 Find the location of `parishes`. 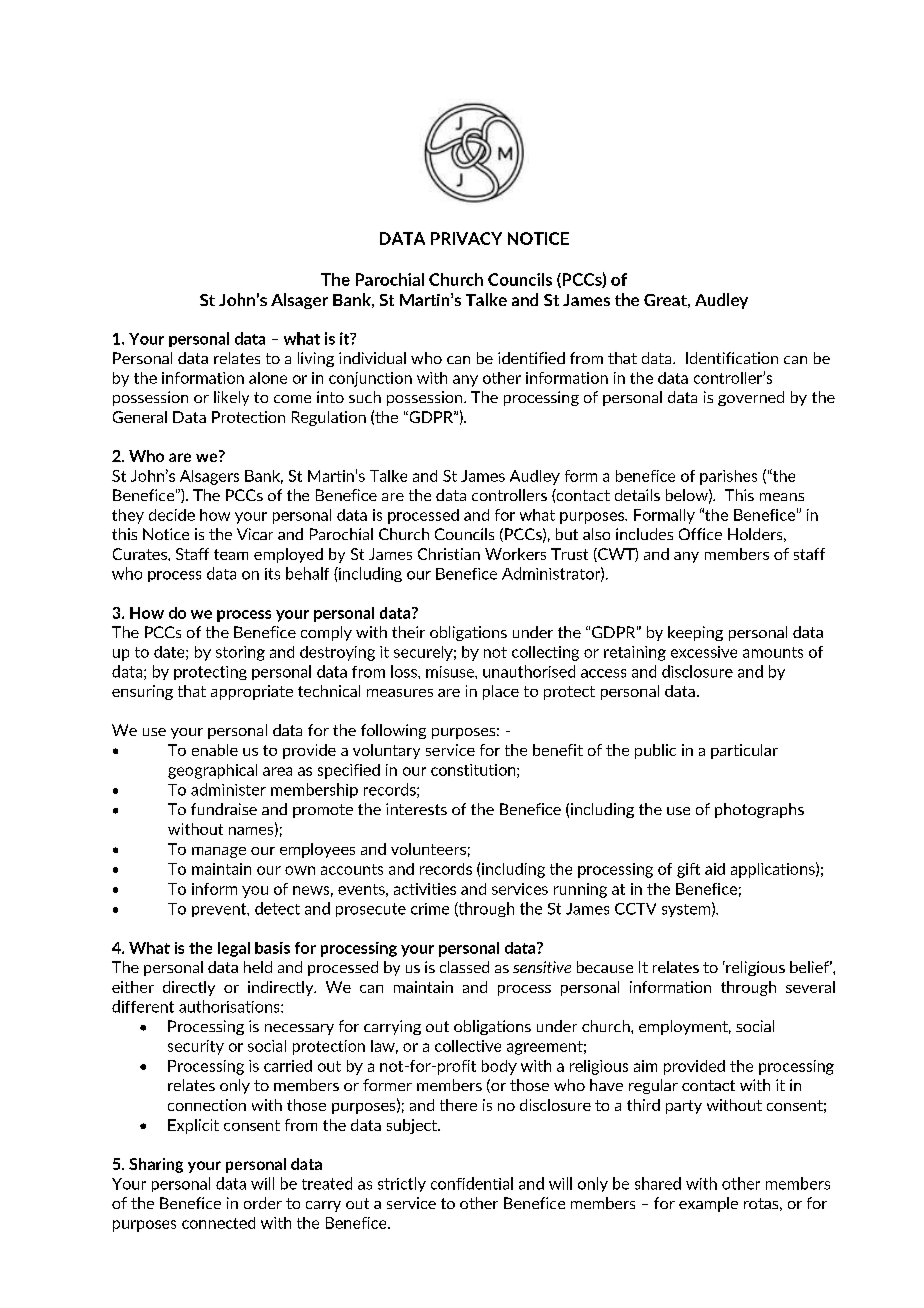

parishes is located at coordinates (728, 477).
